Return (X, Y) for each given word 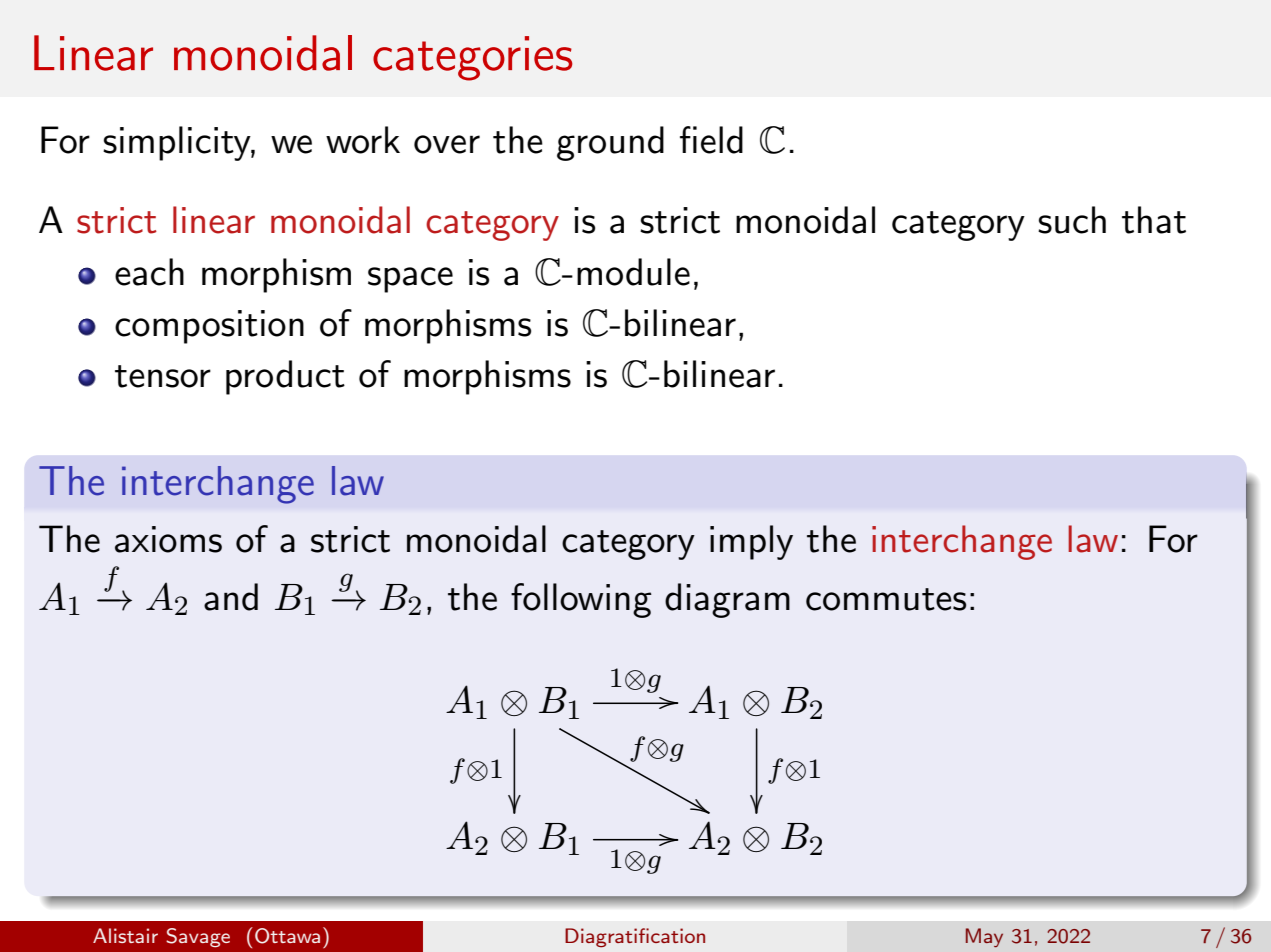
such (1072, 220)
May (984, 937)
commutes (886, 599)
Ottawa (287, 936)
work (363, 140)
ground (610, 143)
